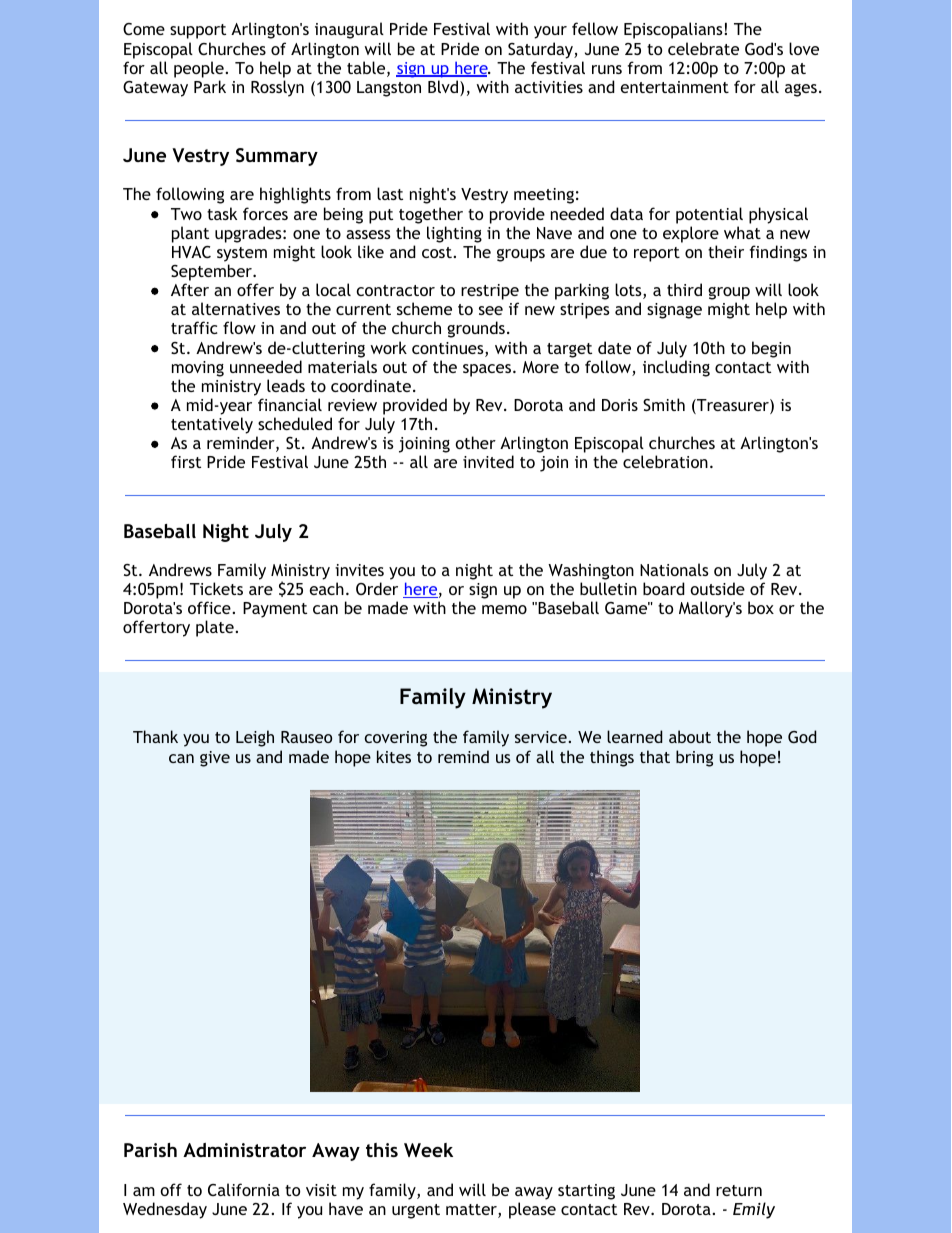 The width and height of the image is (952, 1233). What do you see at coordinates (717, 588) in the image?
I see `outside` at bounding box center [717, 588].
